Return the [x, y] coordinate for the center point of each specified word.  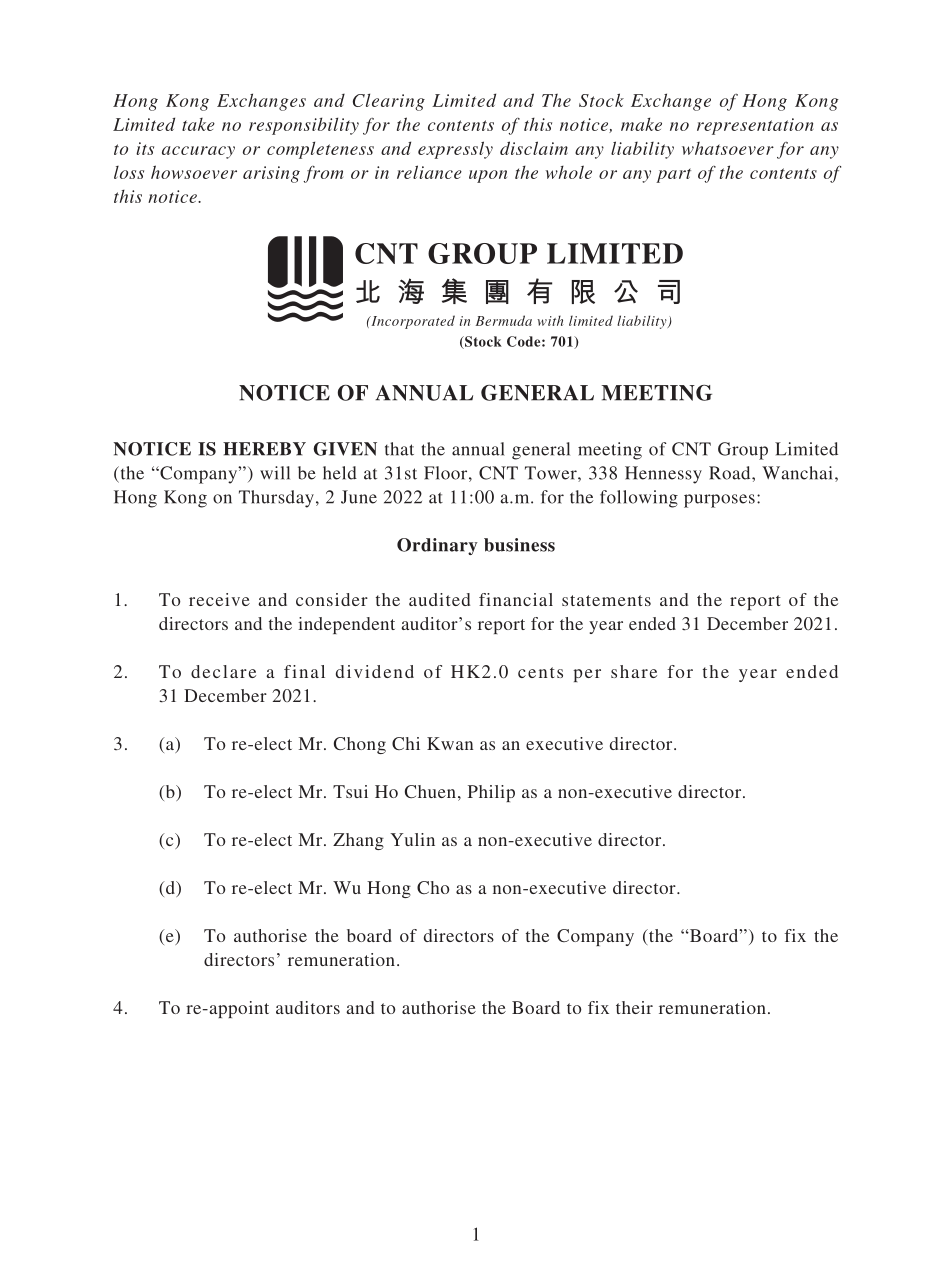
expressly [455, 150]
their [634, 1007]
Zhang [358, 841]
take [198, 124]
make [641, 124]
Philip [491, 793]
